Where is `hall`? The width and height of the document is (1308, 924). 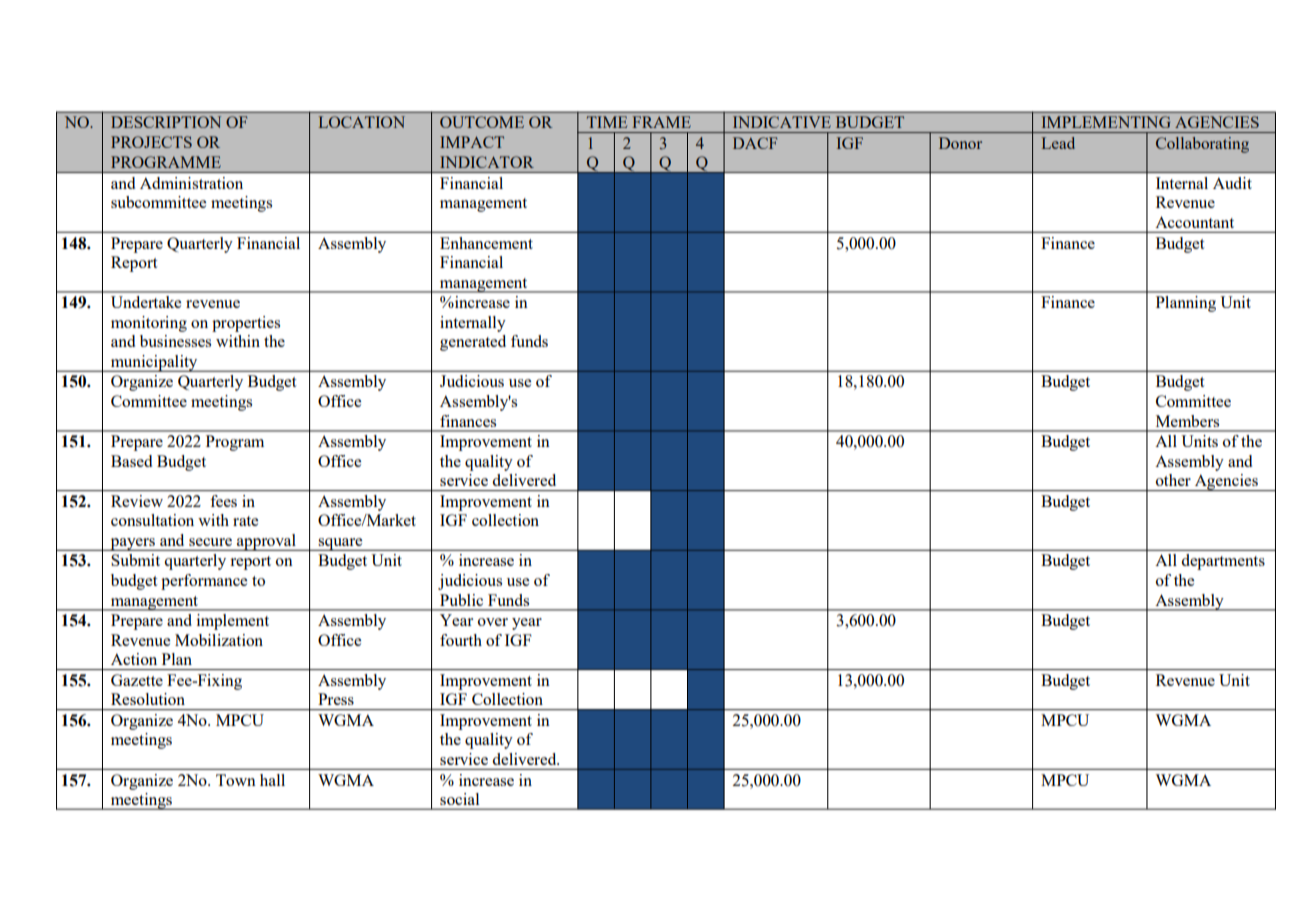 hall is located at coordinates (272, 780).
